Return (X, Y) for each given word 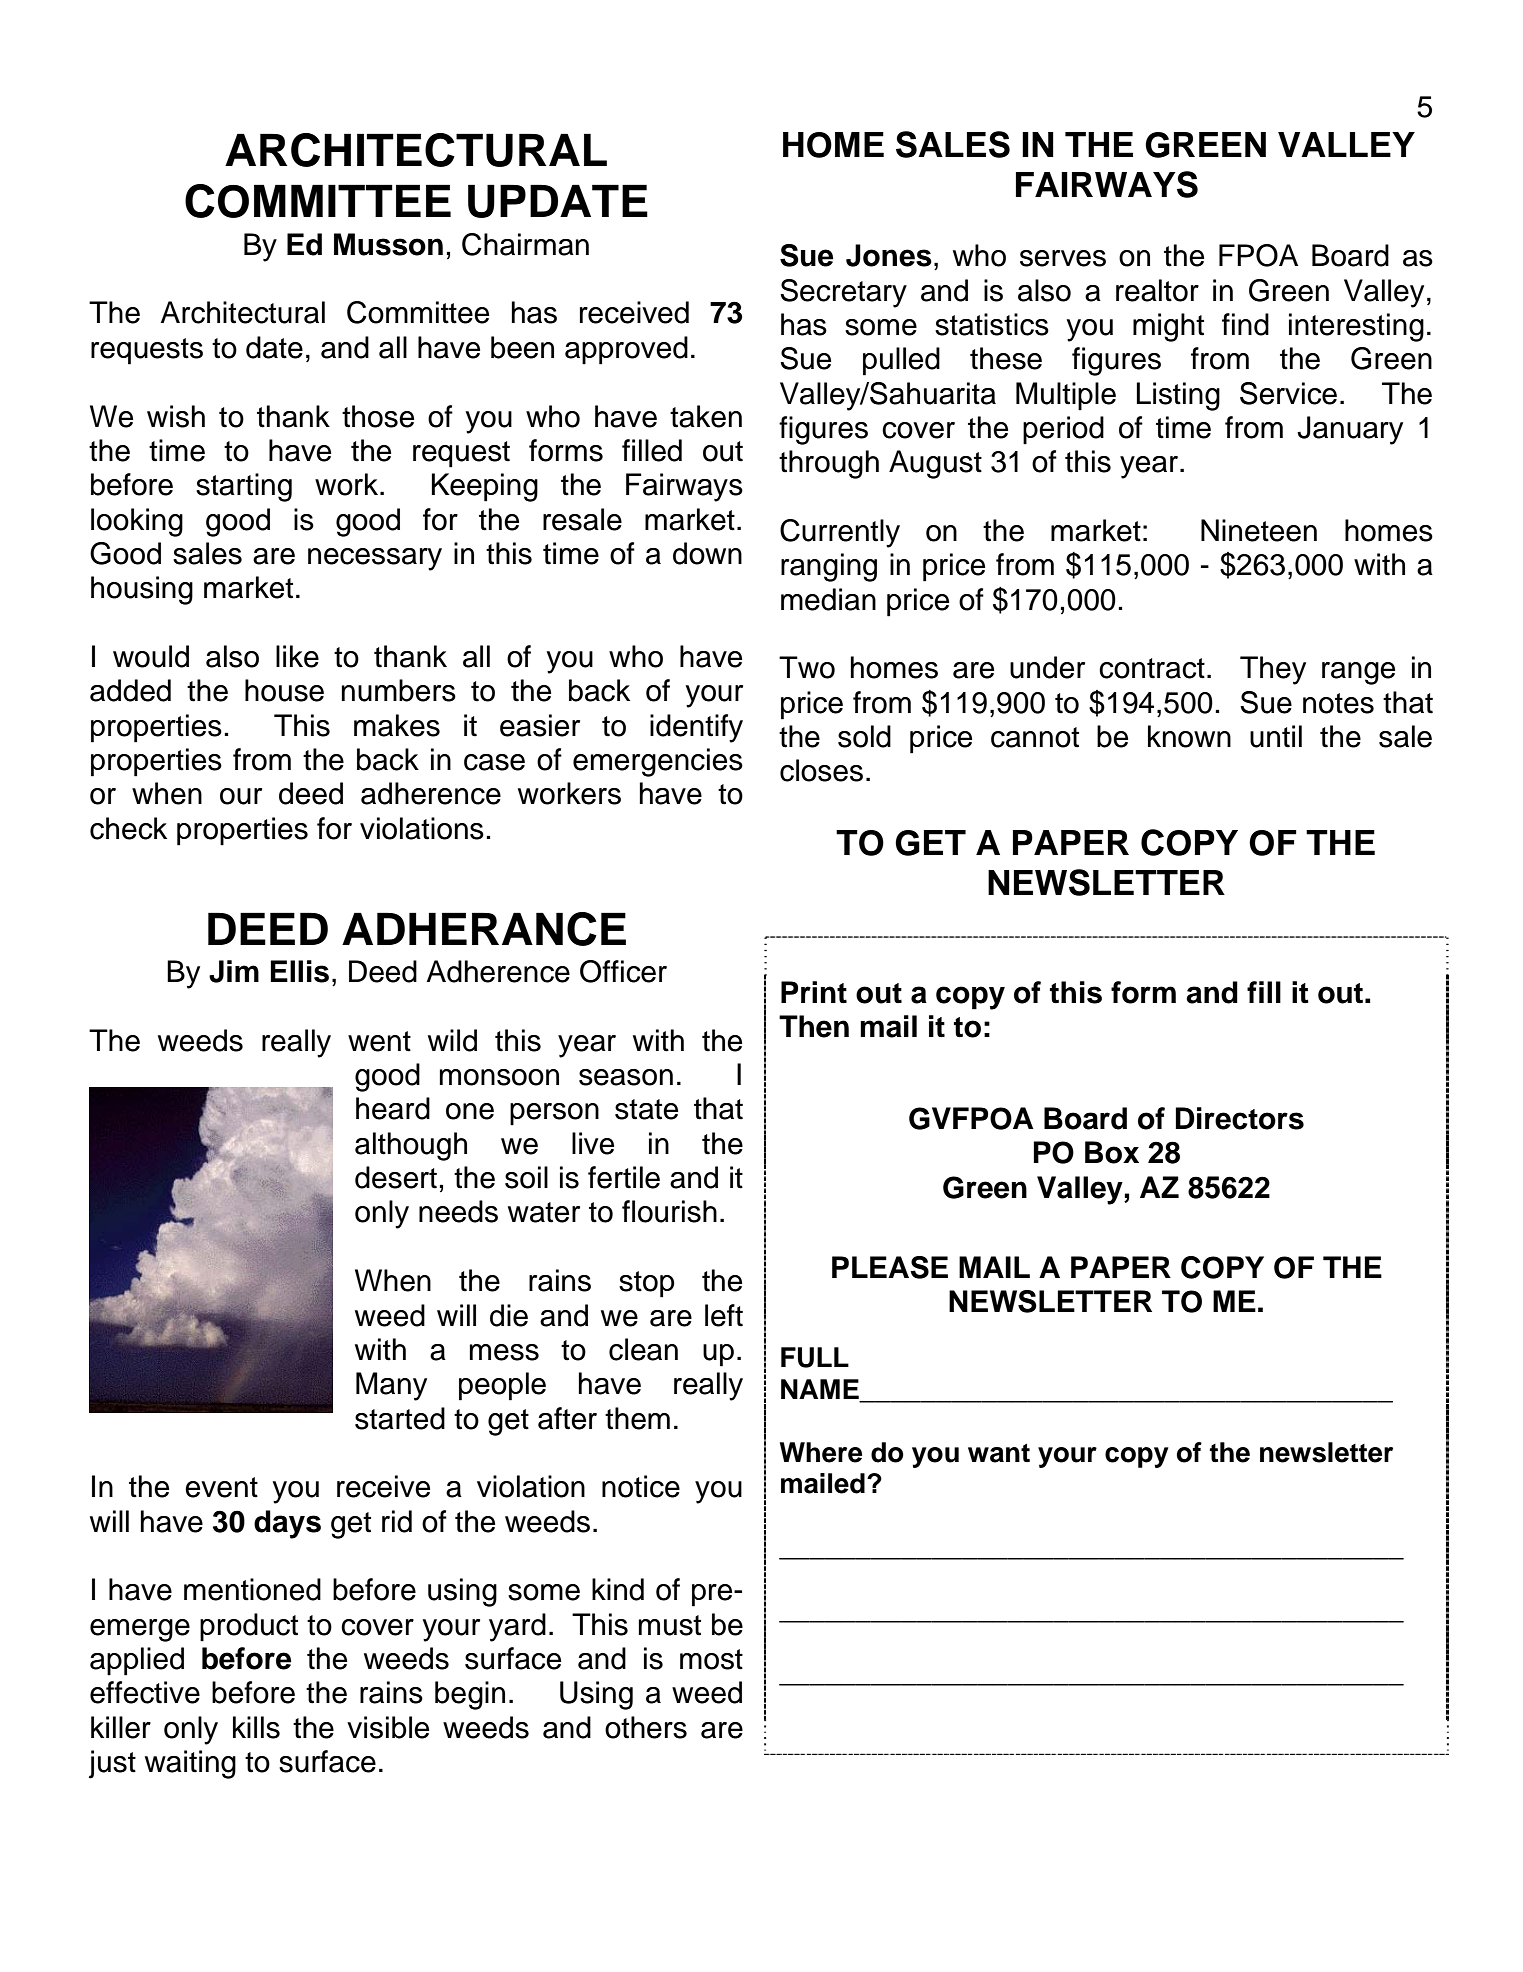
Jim (234, 971)
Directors (1240, 1118)
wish (176, 416)
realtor (1157, 290)
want (999, 1453)
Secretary (843, 293)
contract (1152, 668)
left (724, 1315)
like (297, 656)
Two (807, 667)
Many (391, 1386)
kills (256, 1727)
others (646, 1727)
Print (814, 992)
